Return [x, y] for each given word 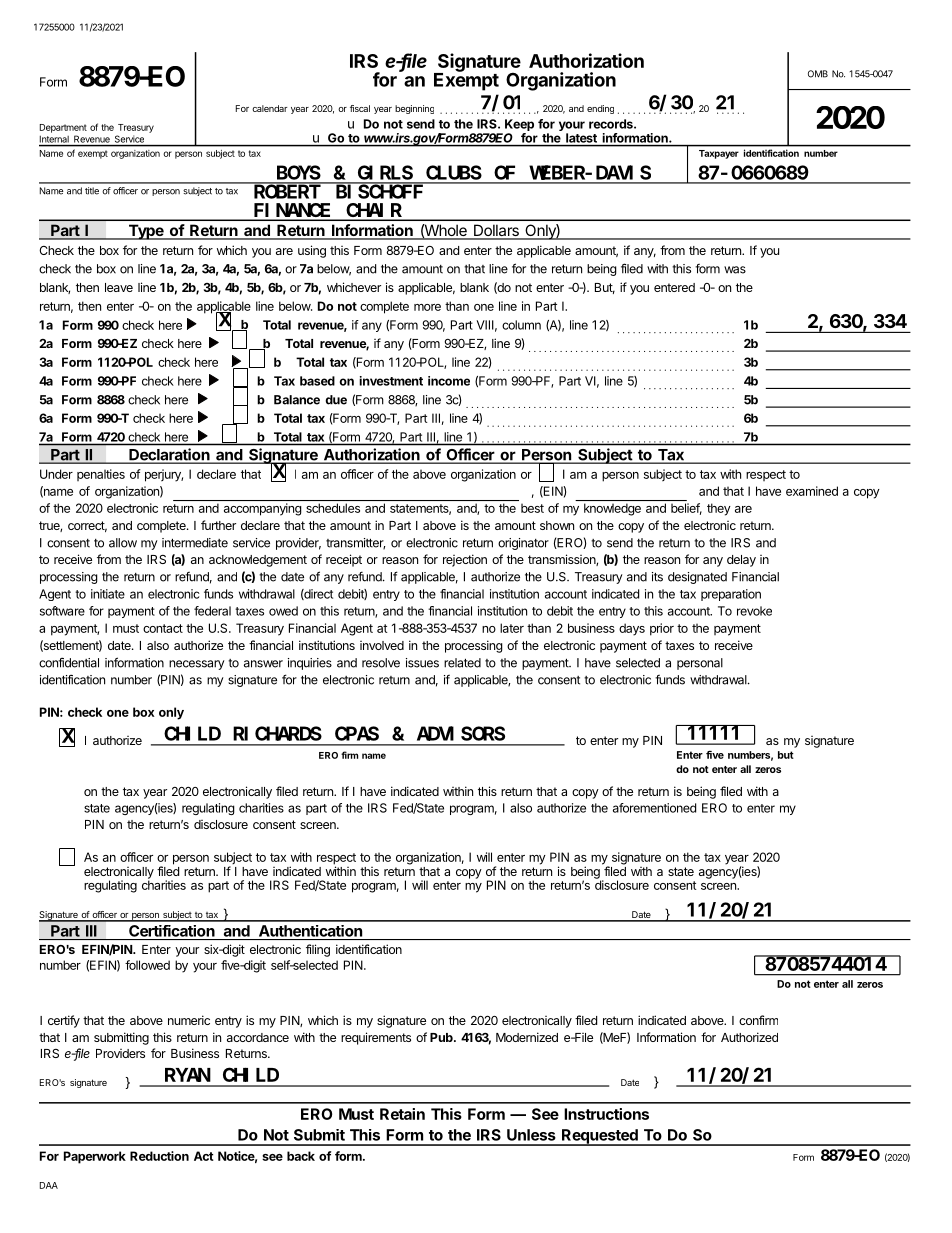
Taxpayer [719, 154]
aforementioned [654, 808]
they [719, 509]
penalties [101, 475]
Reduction [159, 1156]
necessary [197, 665]
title [92, 191]
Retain [402, 1114]
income [449, 381]
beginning [414, 109]
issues [422, 663]
